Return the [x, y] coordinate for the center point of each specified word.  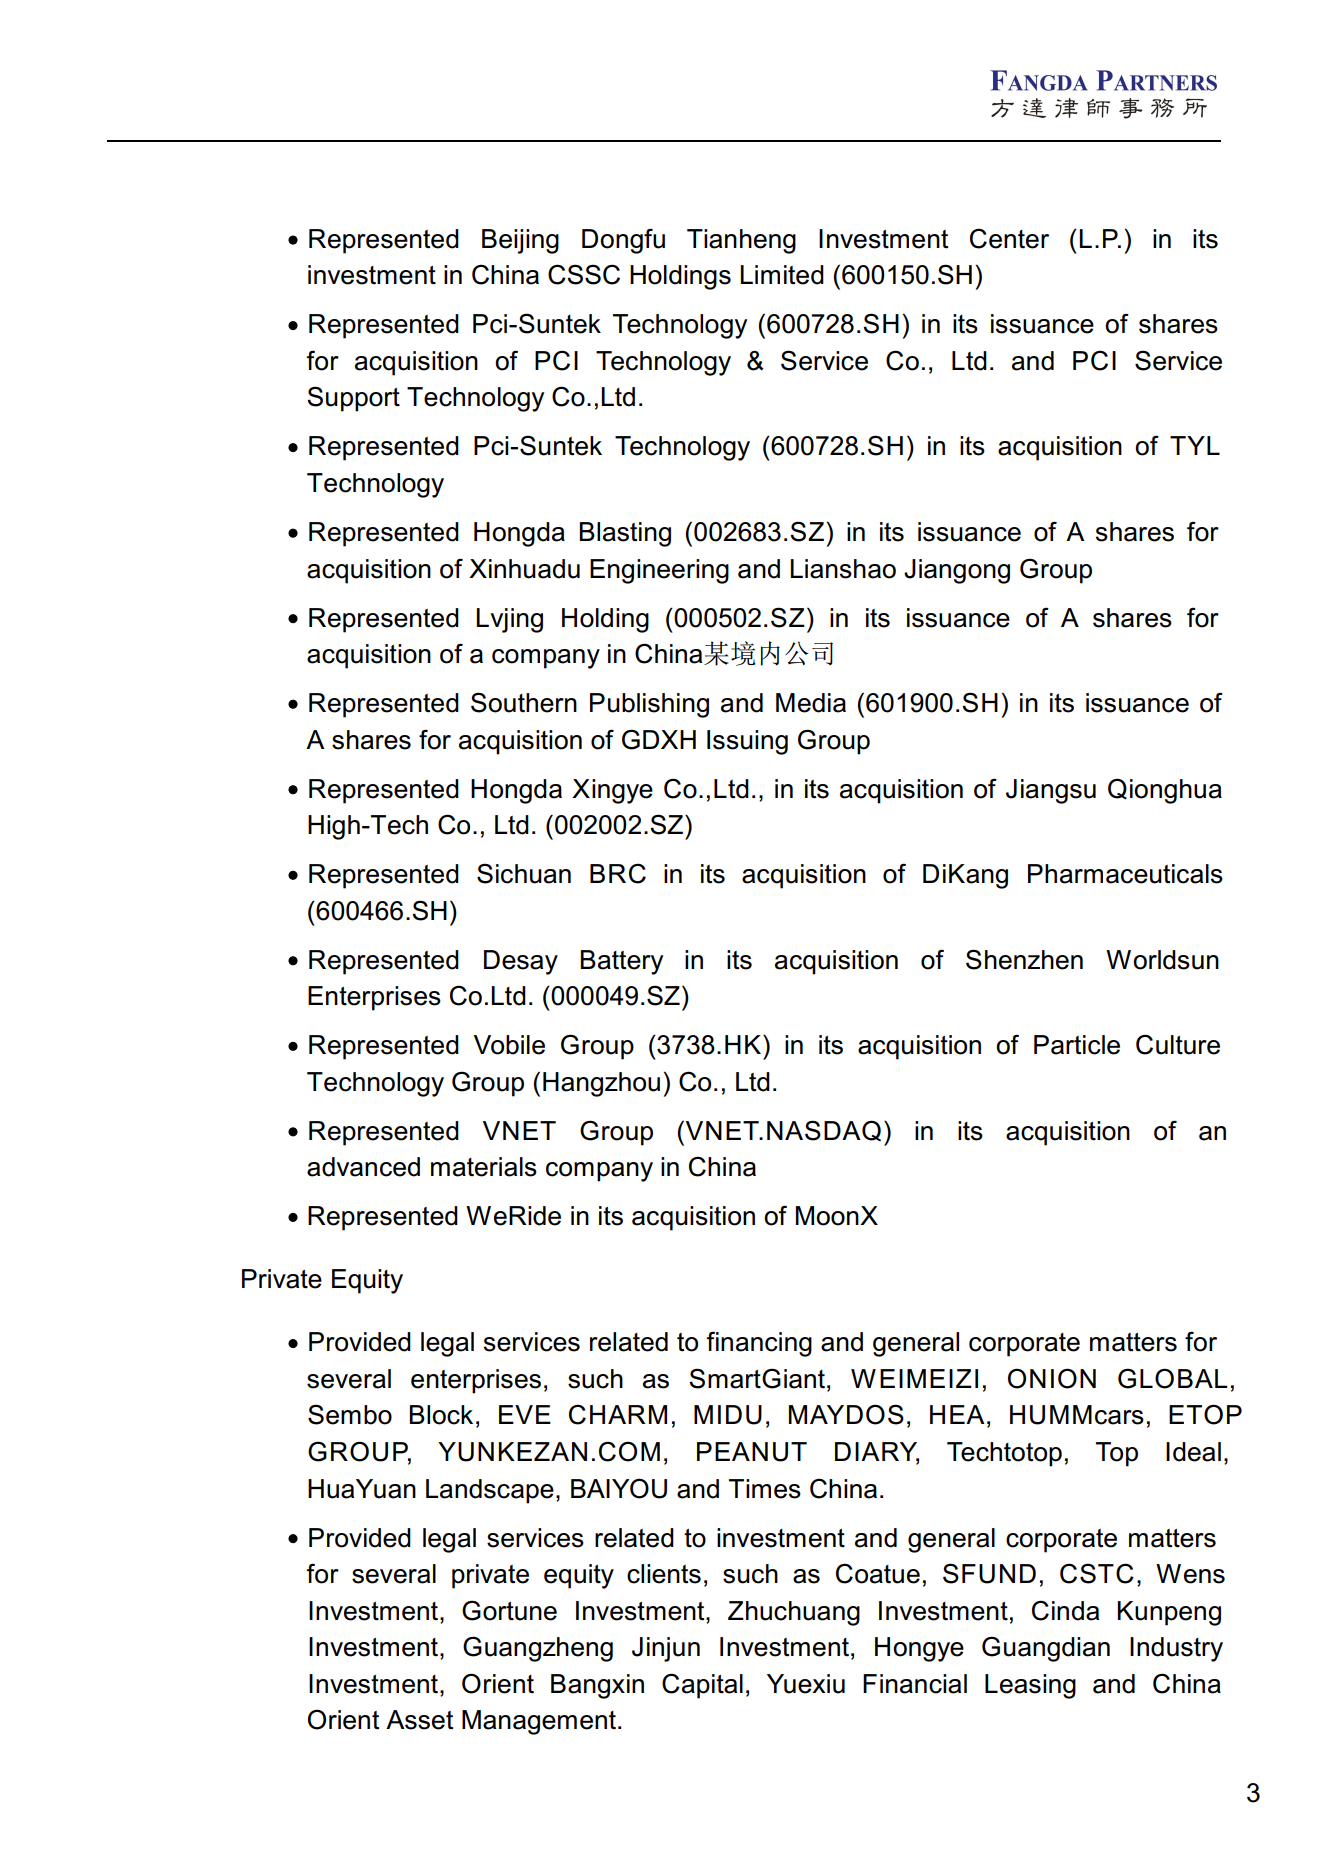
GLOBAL [1172, 1378]
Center [1009, 238]
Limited [782, 275]
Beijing [520, 241]
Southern [524, 702]
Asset [419, 1720]
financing [759, 1344]
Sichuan [524, 873]
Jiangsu [1051, 791]
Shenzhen [1024, 959]
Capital [702, 1686]
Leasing [1030, 1686]
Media [811, 703]
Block [441, 1415]
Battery [621, 962]
